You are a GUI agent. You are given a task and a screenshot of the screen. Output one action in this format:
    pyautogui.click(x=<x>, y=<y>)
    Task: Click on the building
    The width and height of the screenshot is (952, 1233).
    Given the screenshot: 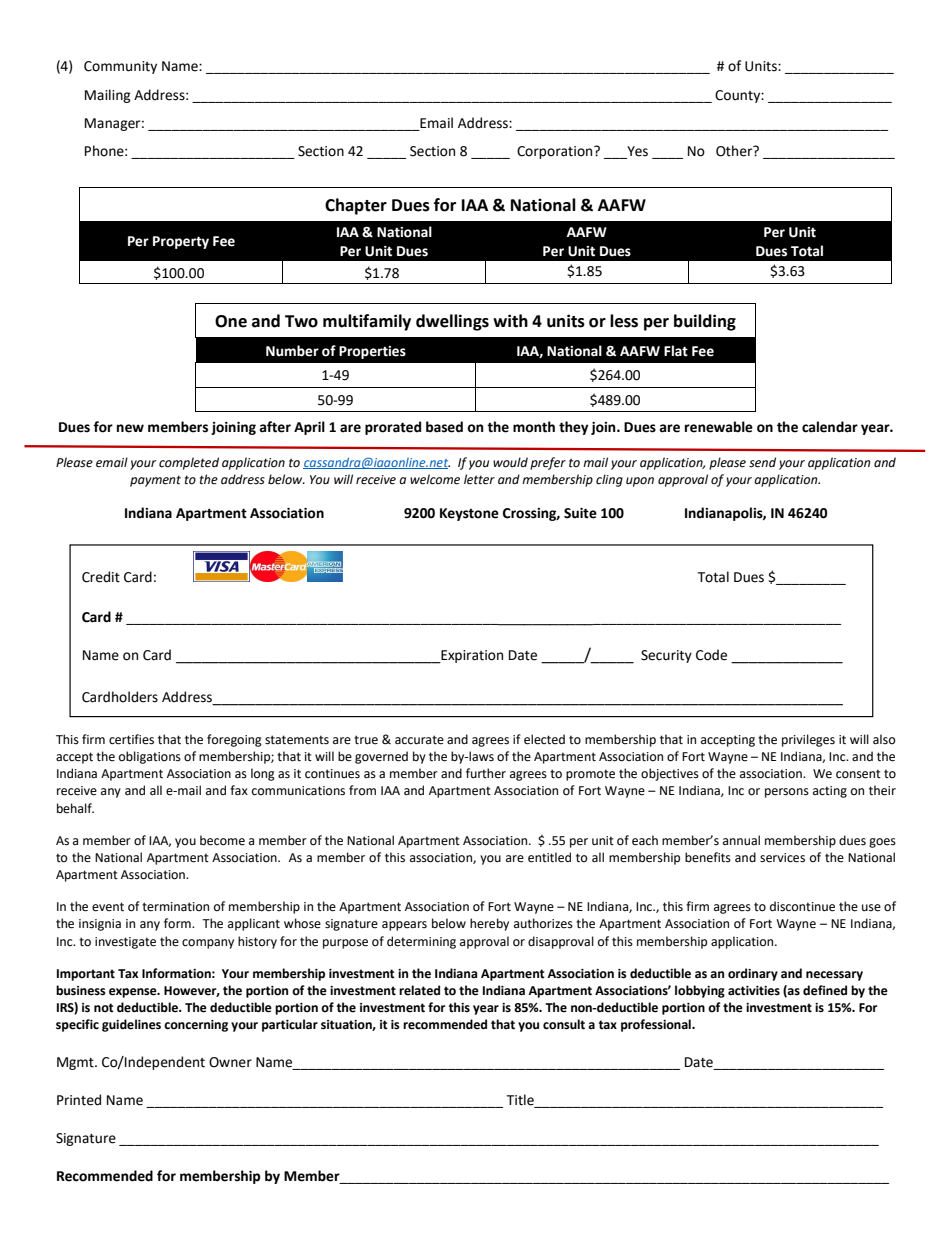 What is the action you would take?
    pyautogui.click(x=705, y=322)
